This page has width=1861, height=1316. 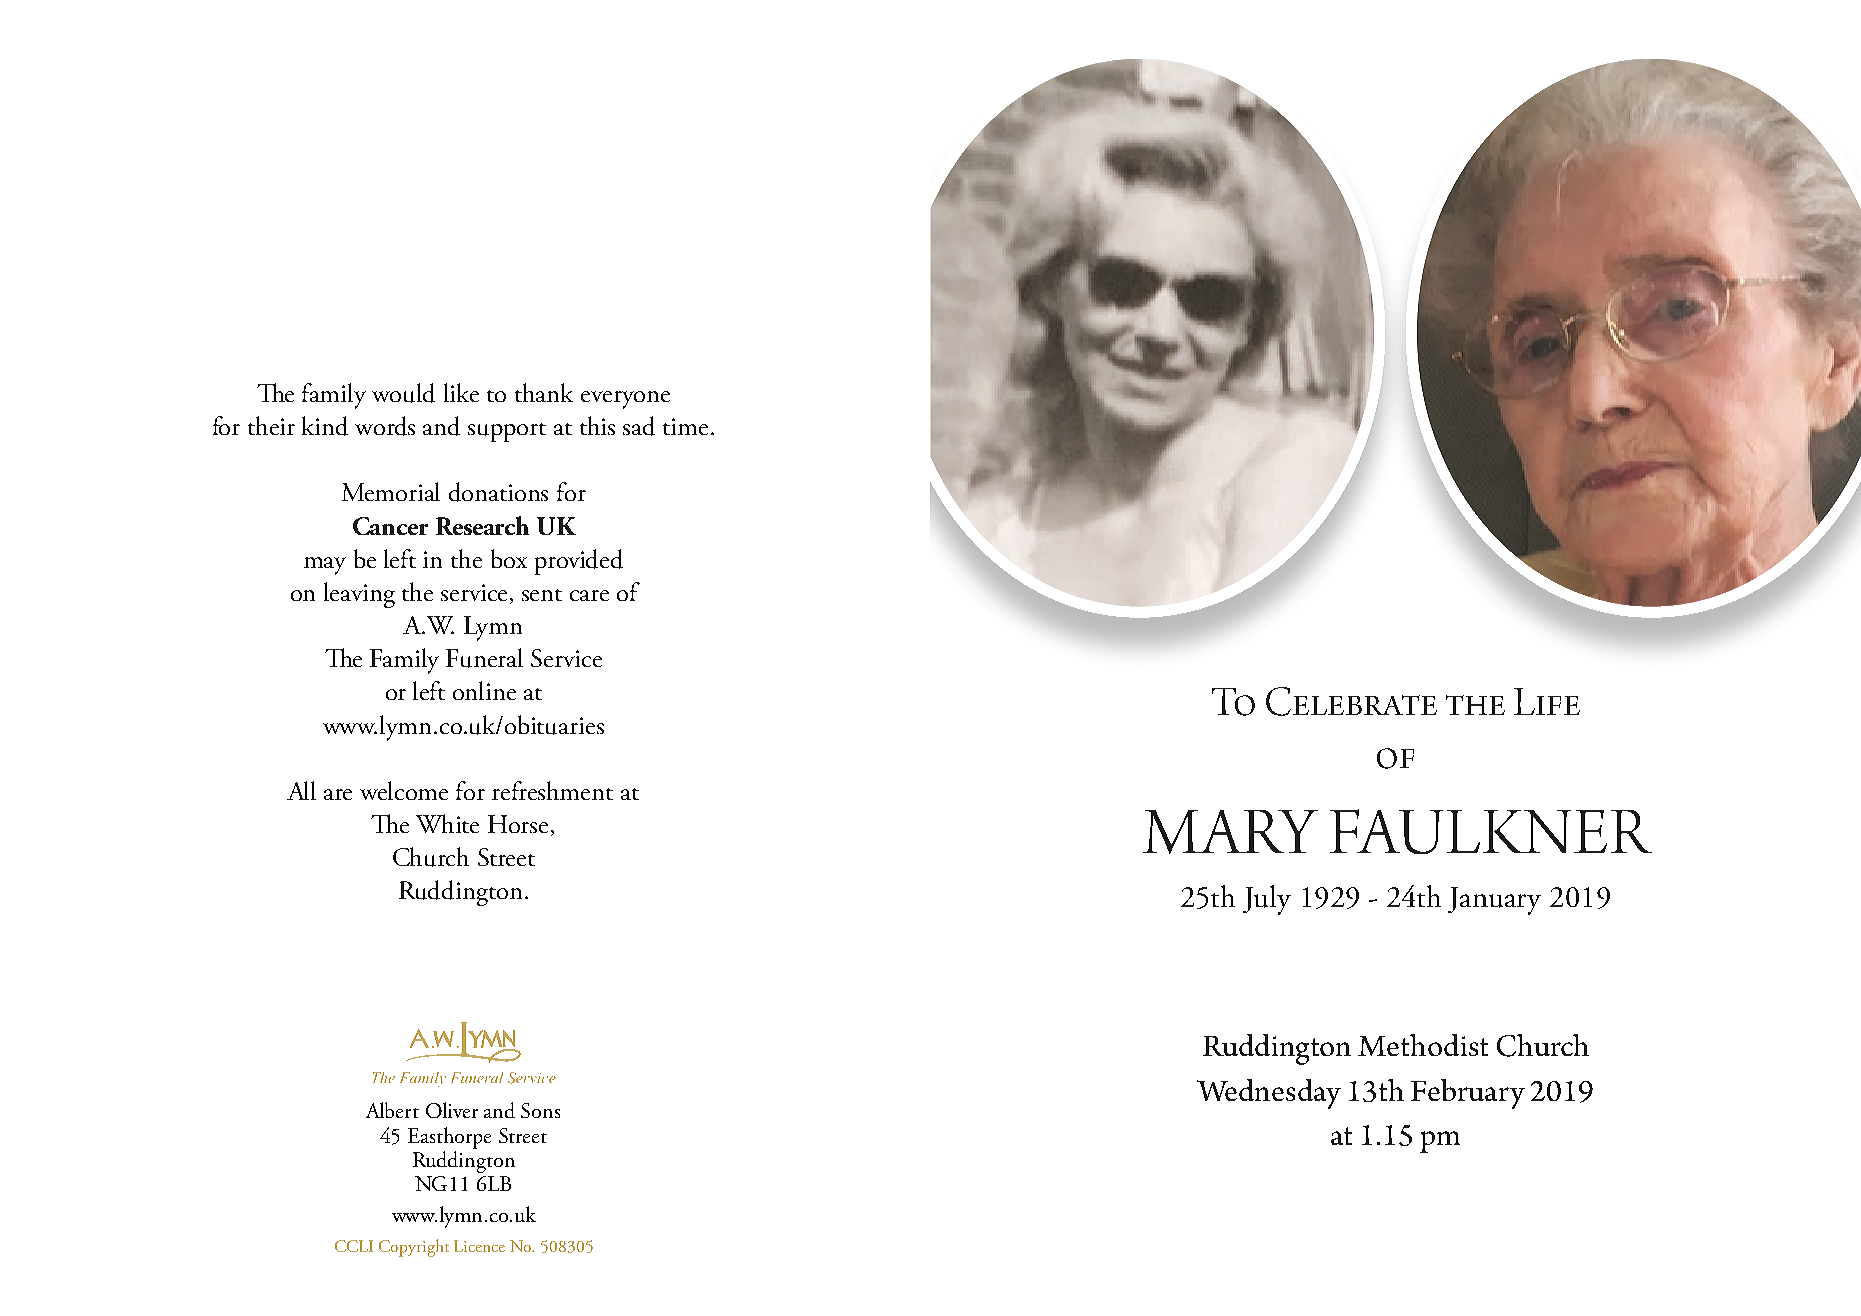 What do you see at coordinates (385, 426) in the page?
I see `words` at bounding box center [385, 426].
